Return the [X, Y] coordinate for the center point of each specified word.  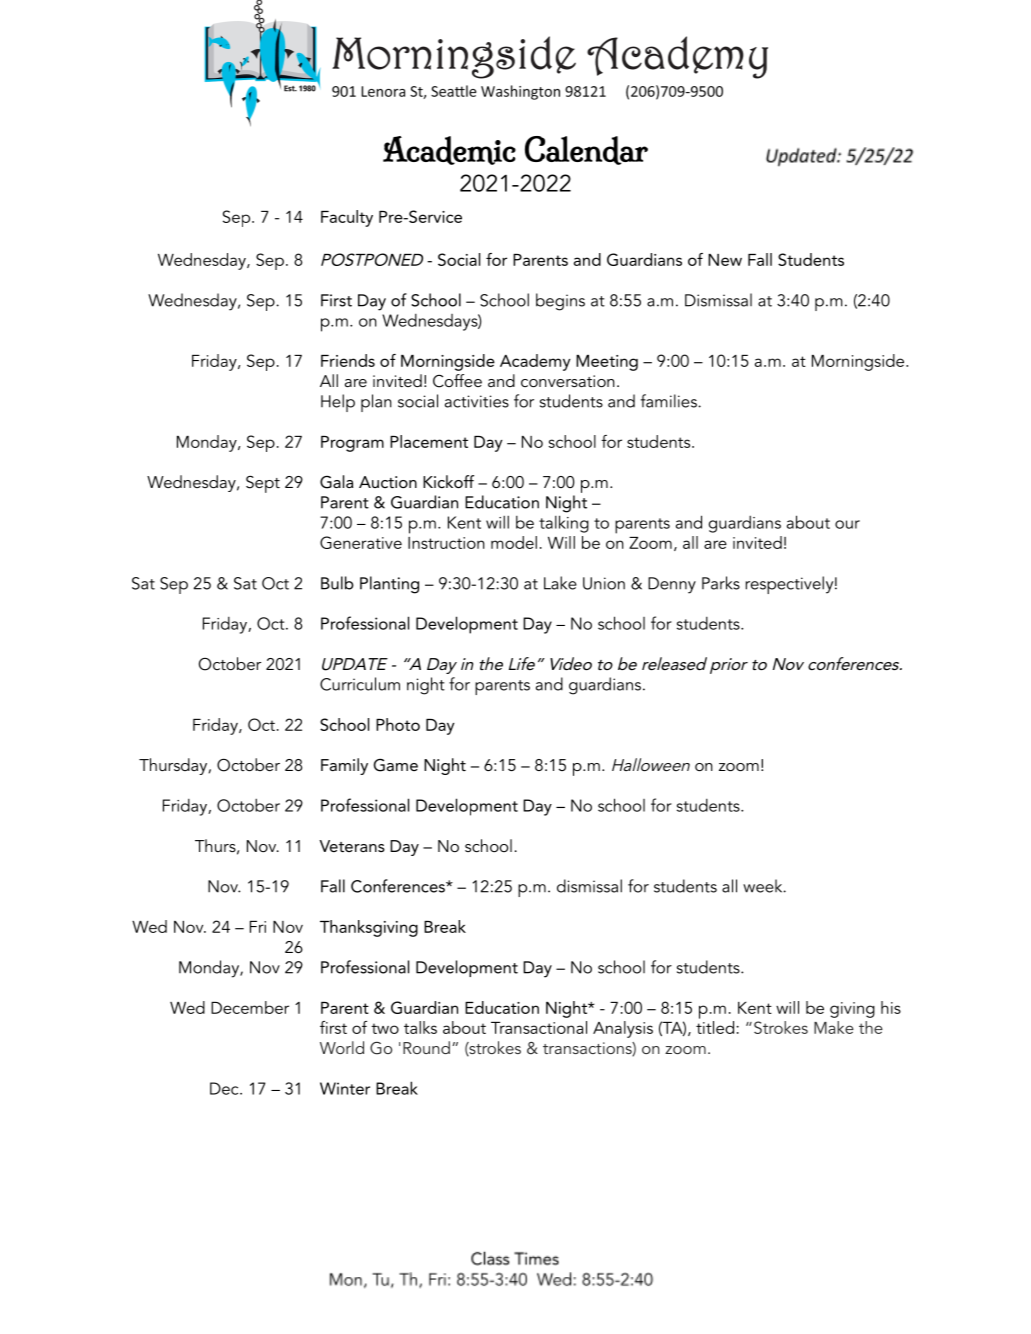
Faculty [347, 218]
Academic [449, 150]
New [725, 260]
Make [834, 1027]
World [342, 1047]
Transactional [539, 1027]
